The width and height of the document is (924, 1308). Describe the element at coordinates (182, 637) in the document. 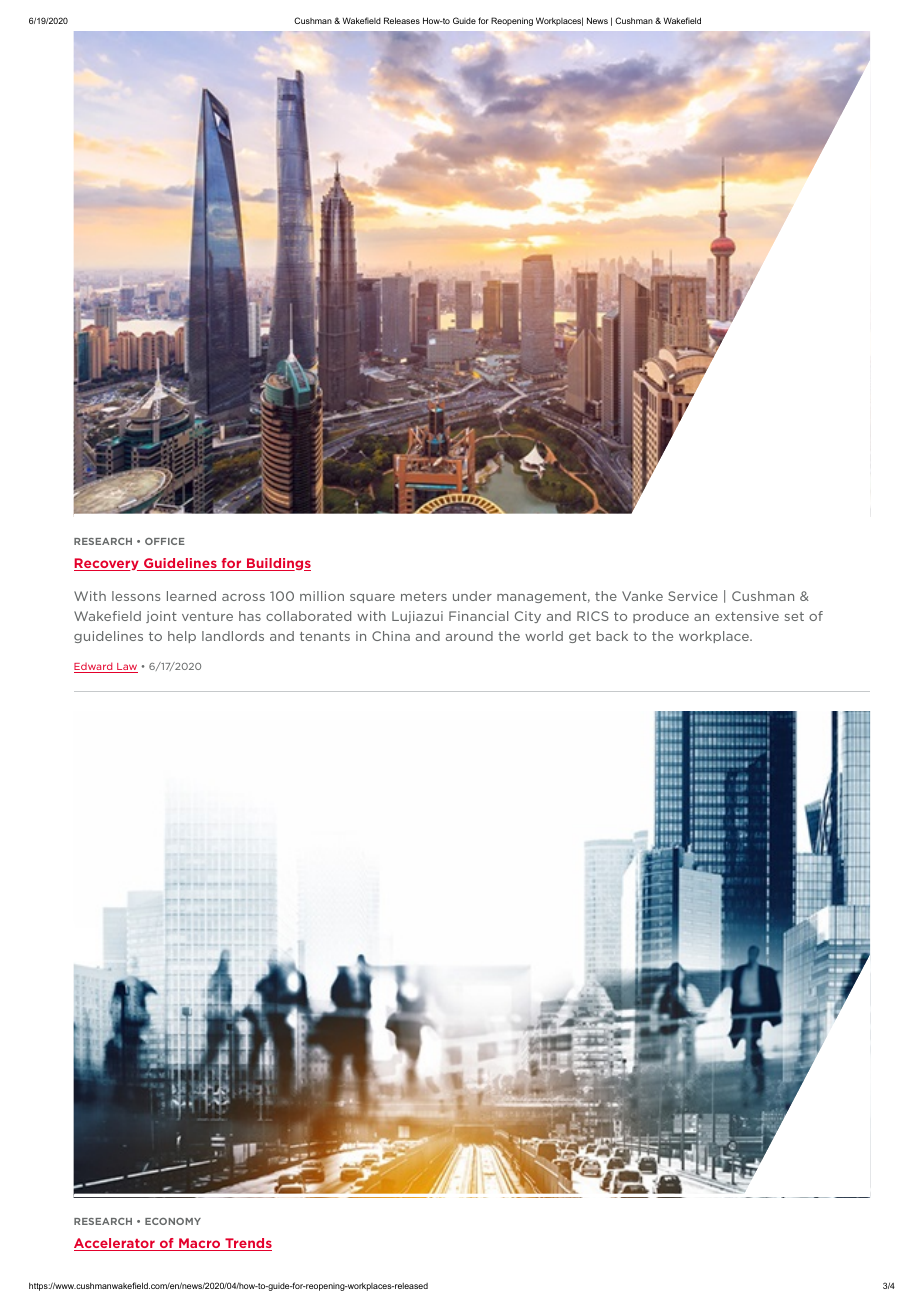

I see `help` at that location.
